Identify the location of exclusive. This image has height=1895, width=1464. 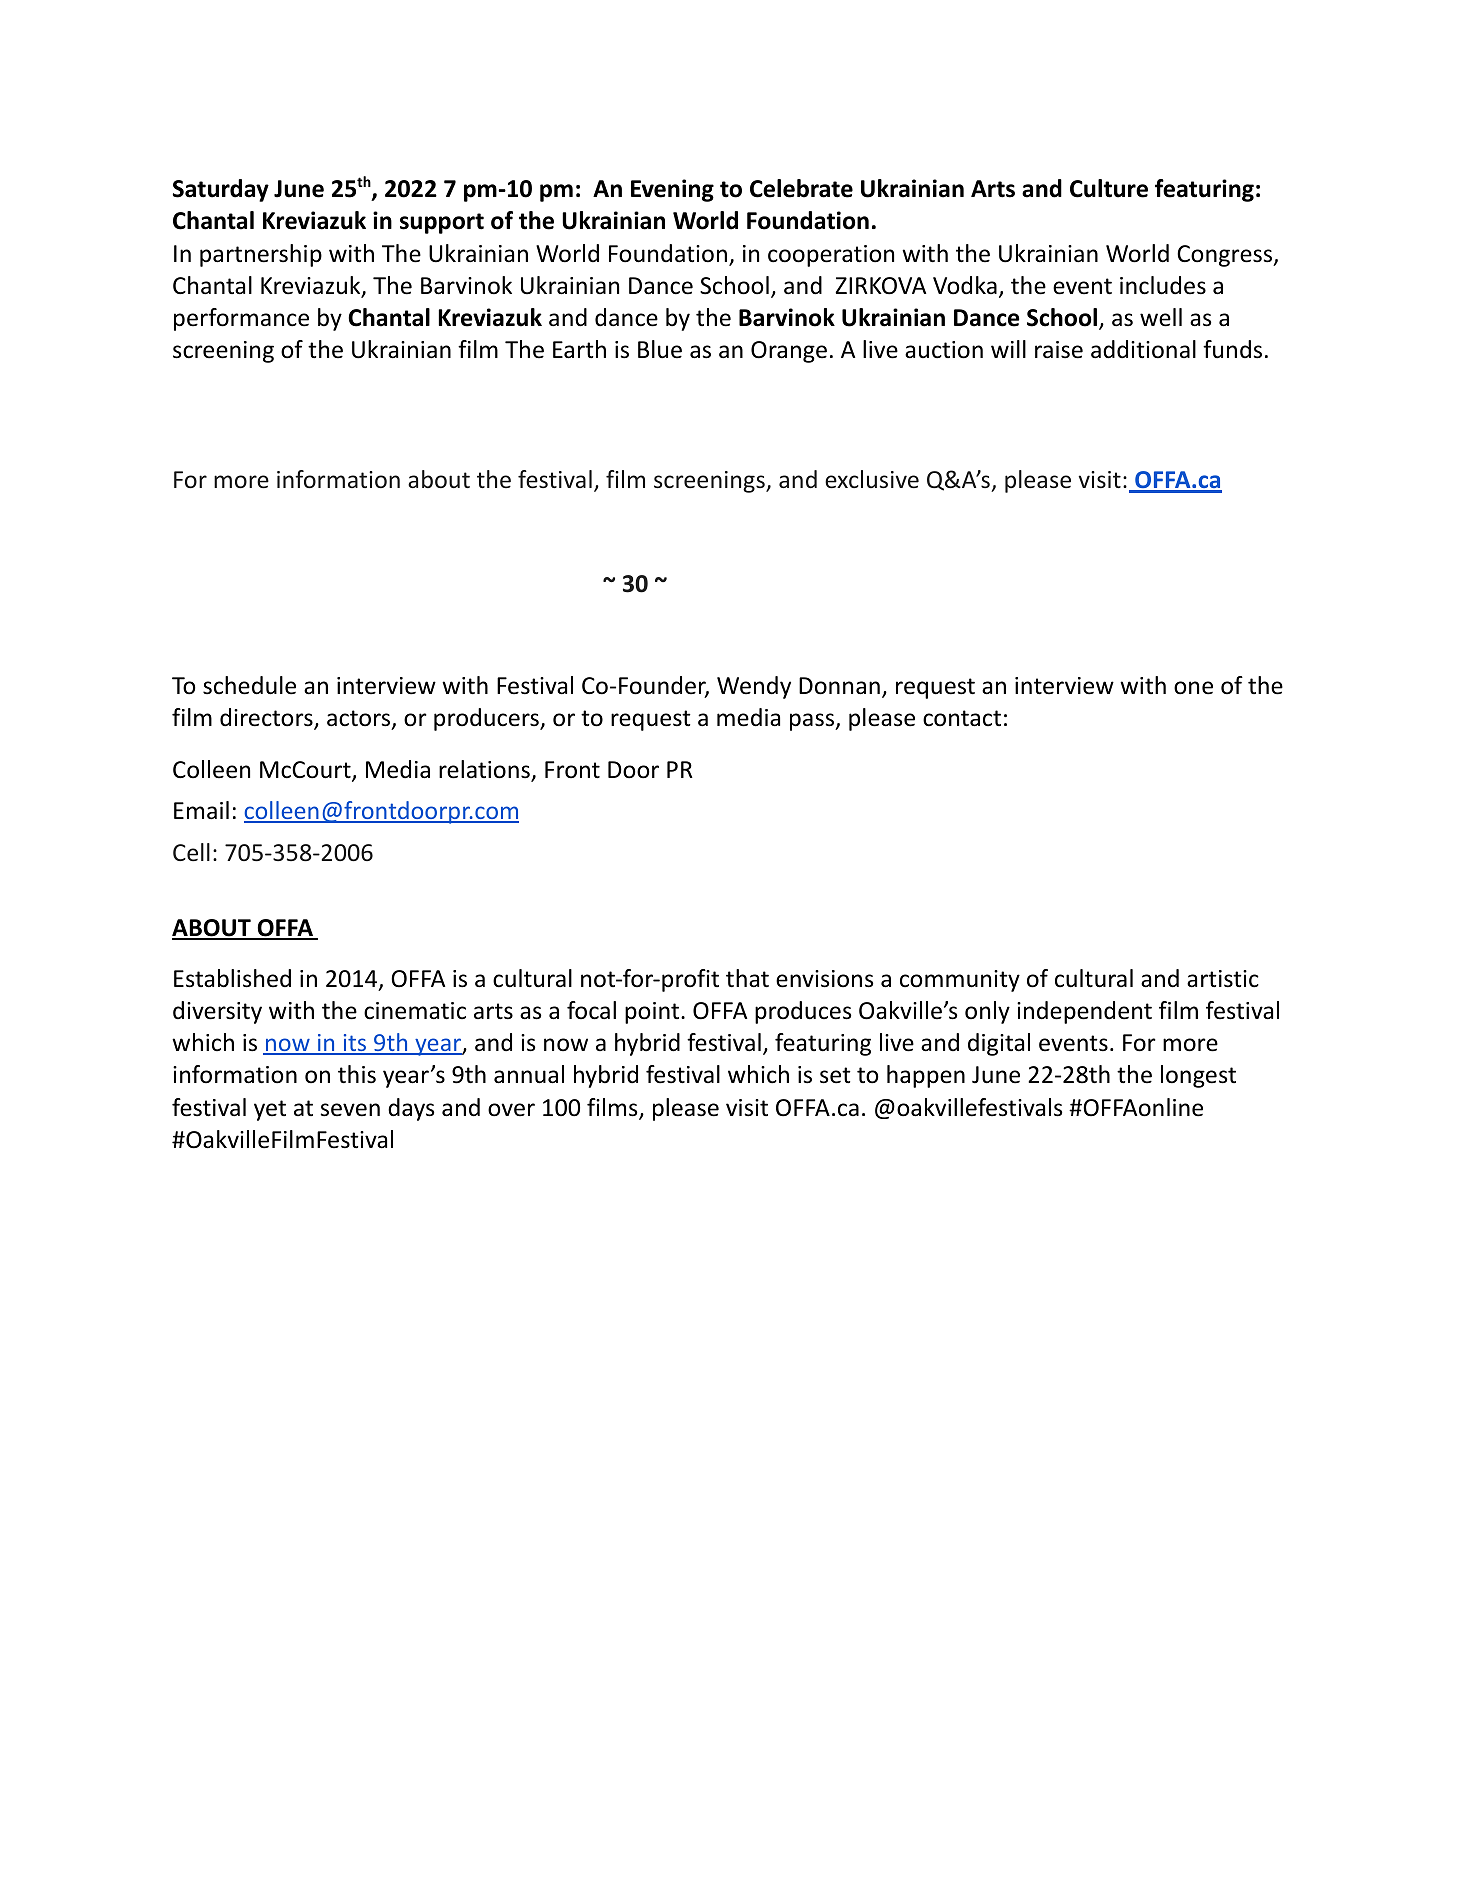
(872, 479).
